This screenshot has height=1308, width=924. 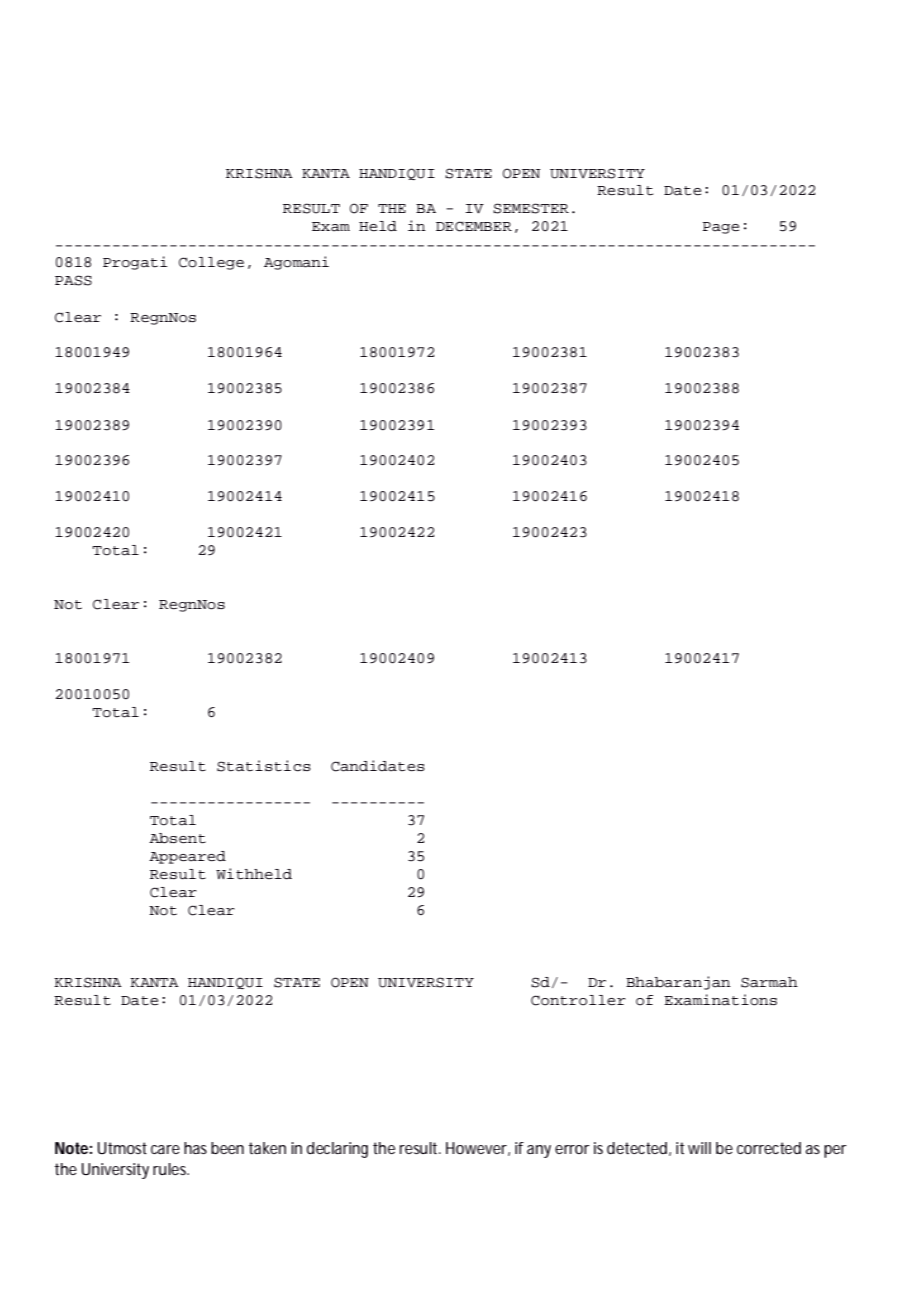 I want to click on has, so click(x=195, y=1148).
